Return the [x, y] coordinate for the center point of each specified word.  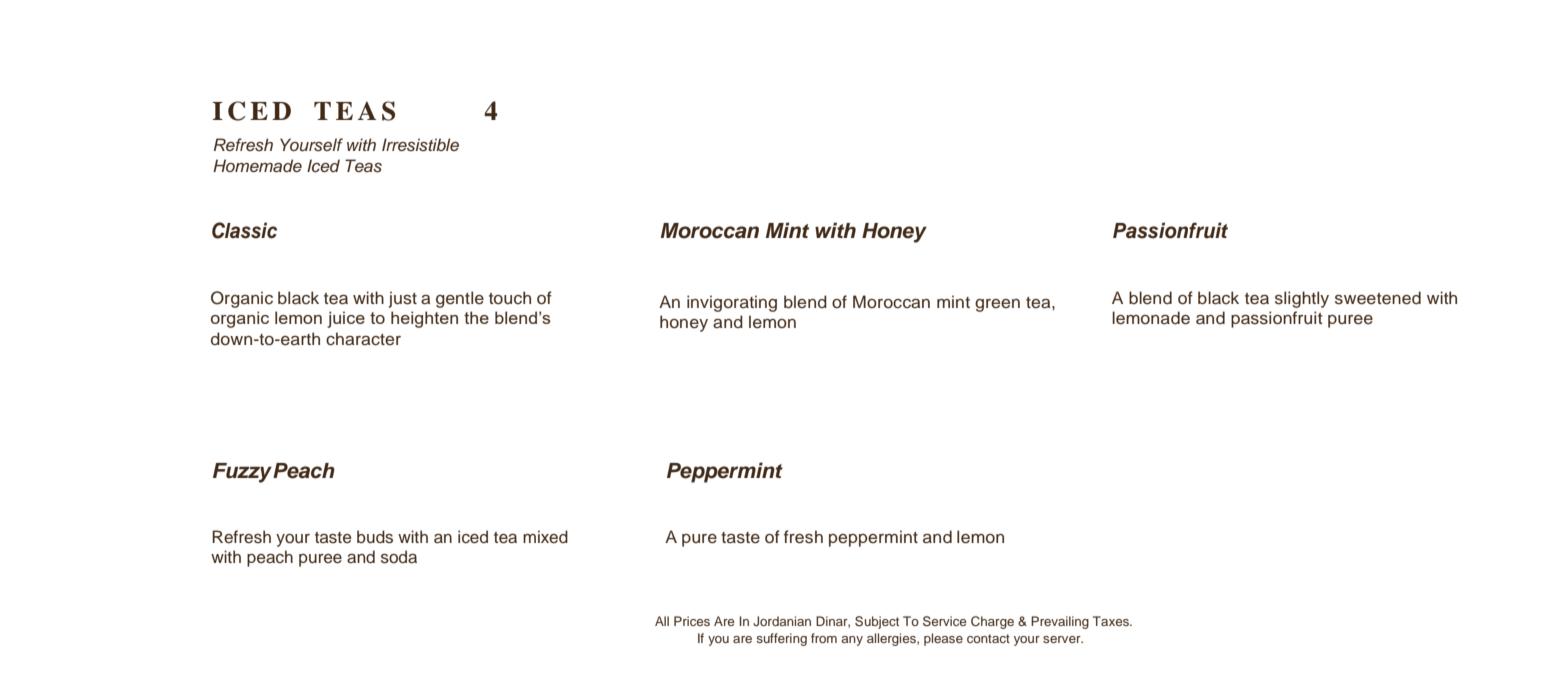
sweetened [1378, 298]
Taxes [1112, 621]
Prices [692, 621]
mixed [545, 537]
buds [375, 537]
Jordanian [782, 621]
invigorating [732, 303]
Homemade [257, 165]
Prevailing [1060, 622]
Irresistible [420, 145]
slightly [1302, 299]
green [997, 305]
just [403, 299]
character [363, 339]
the [476, 317]
